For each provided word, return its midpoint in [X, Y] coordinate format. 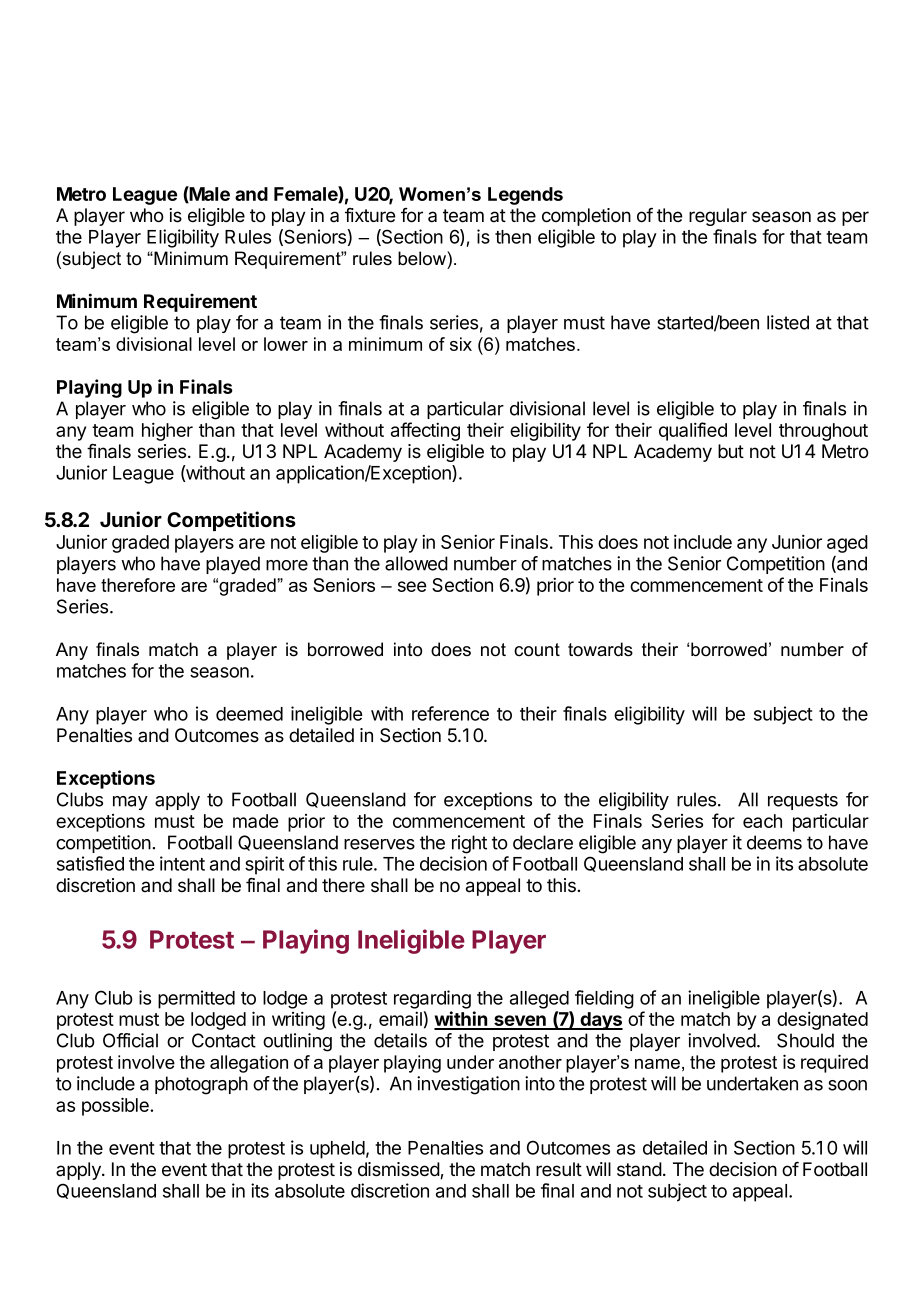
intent [182, 863]
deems [774, 842]
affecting [425, 431]
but [731, 451]
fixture [370, 215]
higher [167, 431]
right [469, 844]
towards [600, 649]
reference [450, 713]
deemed [249, 714]
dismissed [399, 1170]
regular [718, 217]
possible [116, 1106]
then [513, 237]
